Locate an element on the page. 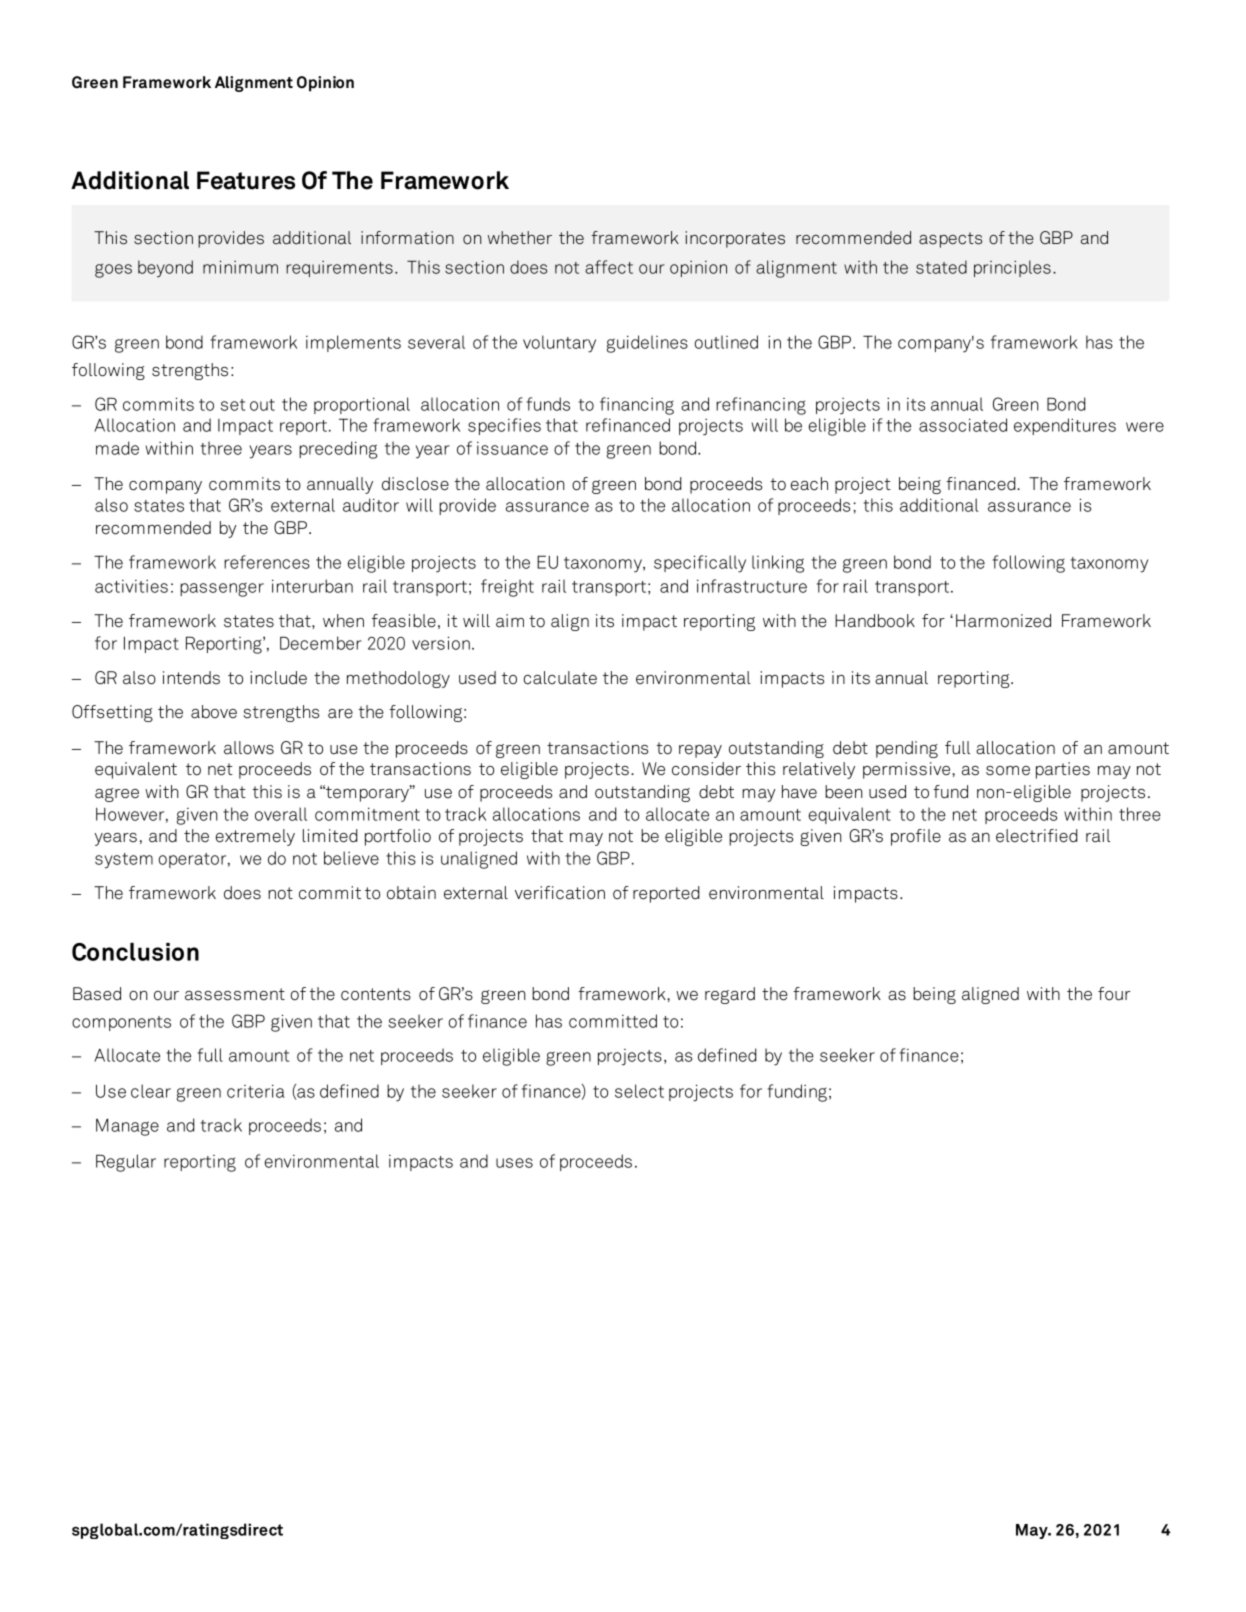 The height and width of the page is (1612, 1246). four is located at coordinates (1114, 994).
